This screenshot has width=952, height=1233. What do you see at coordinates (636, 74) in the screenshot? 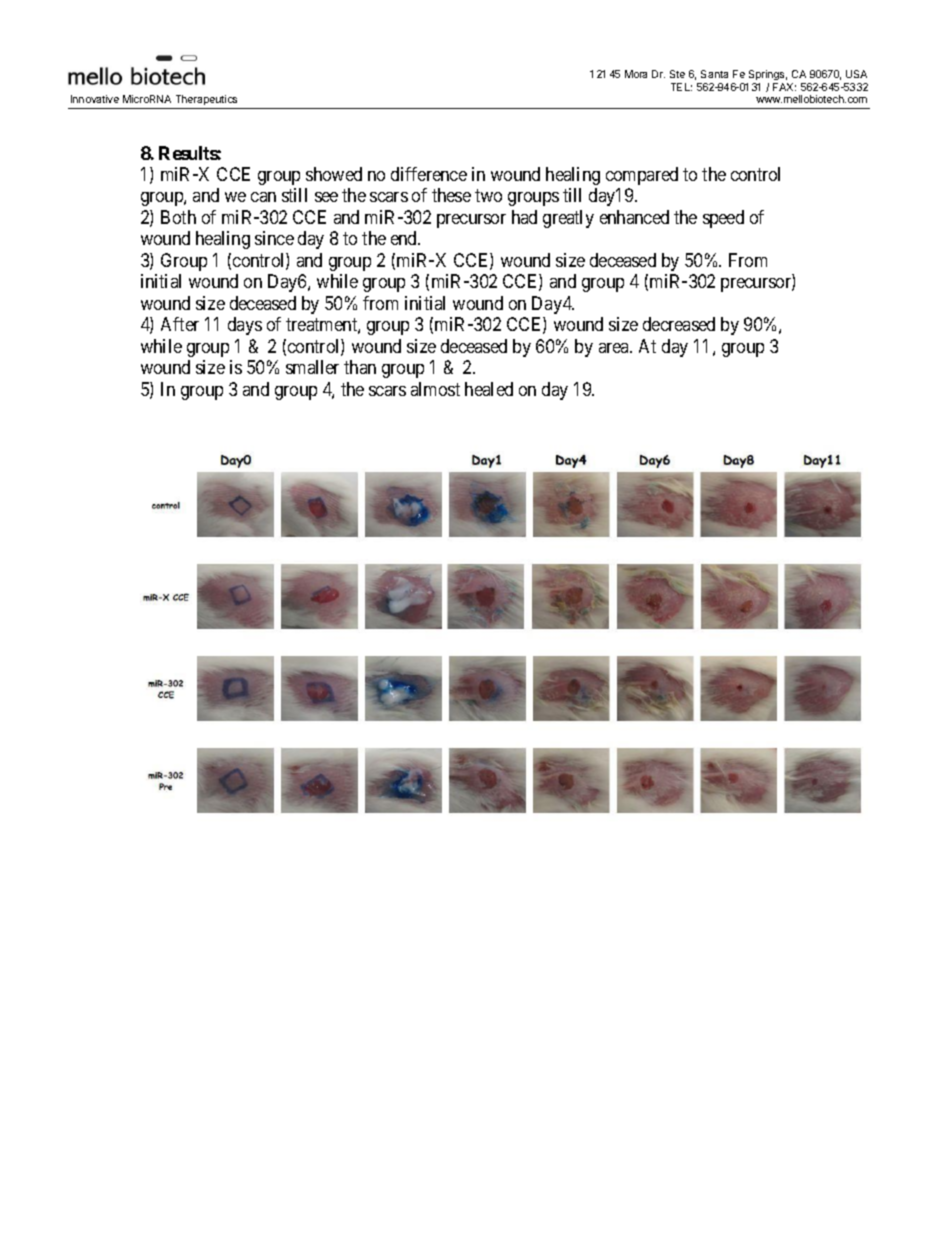
I see `Mora` at bounding box center [636, 74].
